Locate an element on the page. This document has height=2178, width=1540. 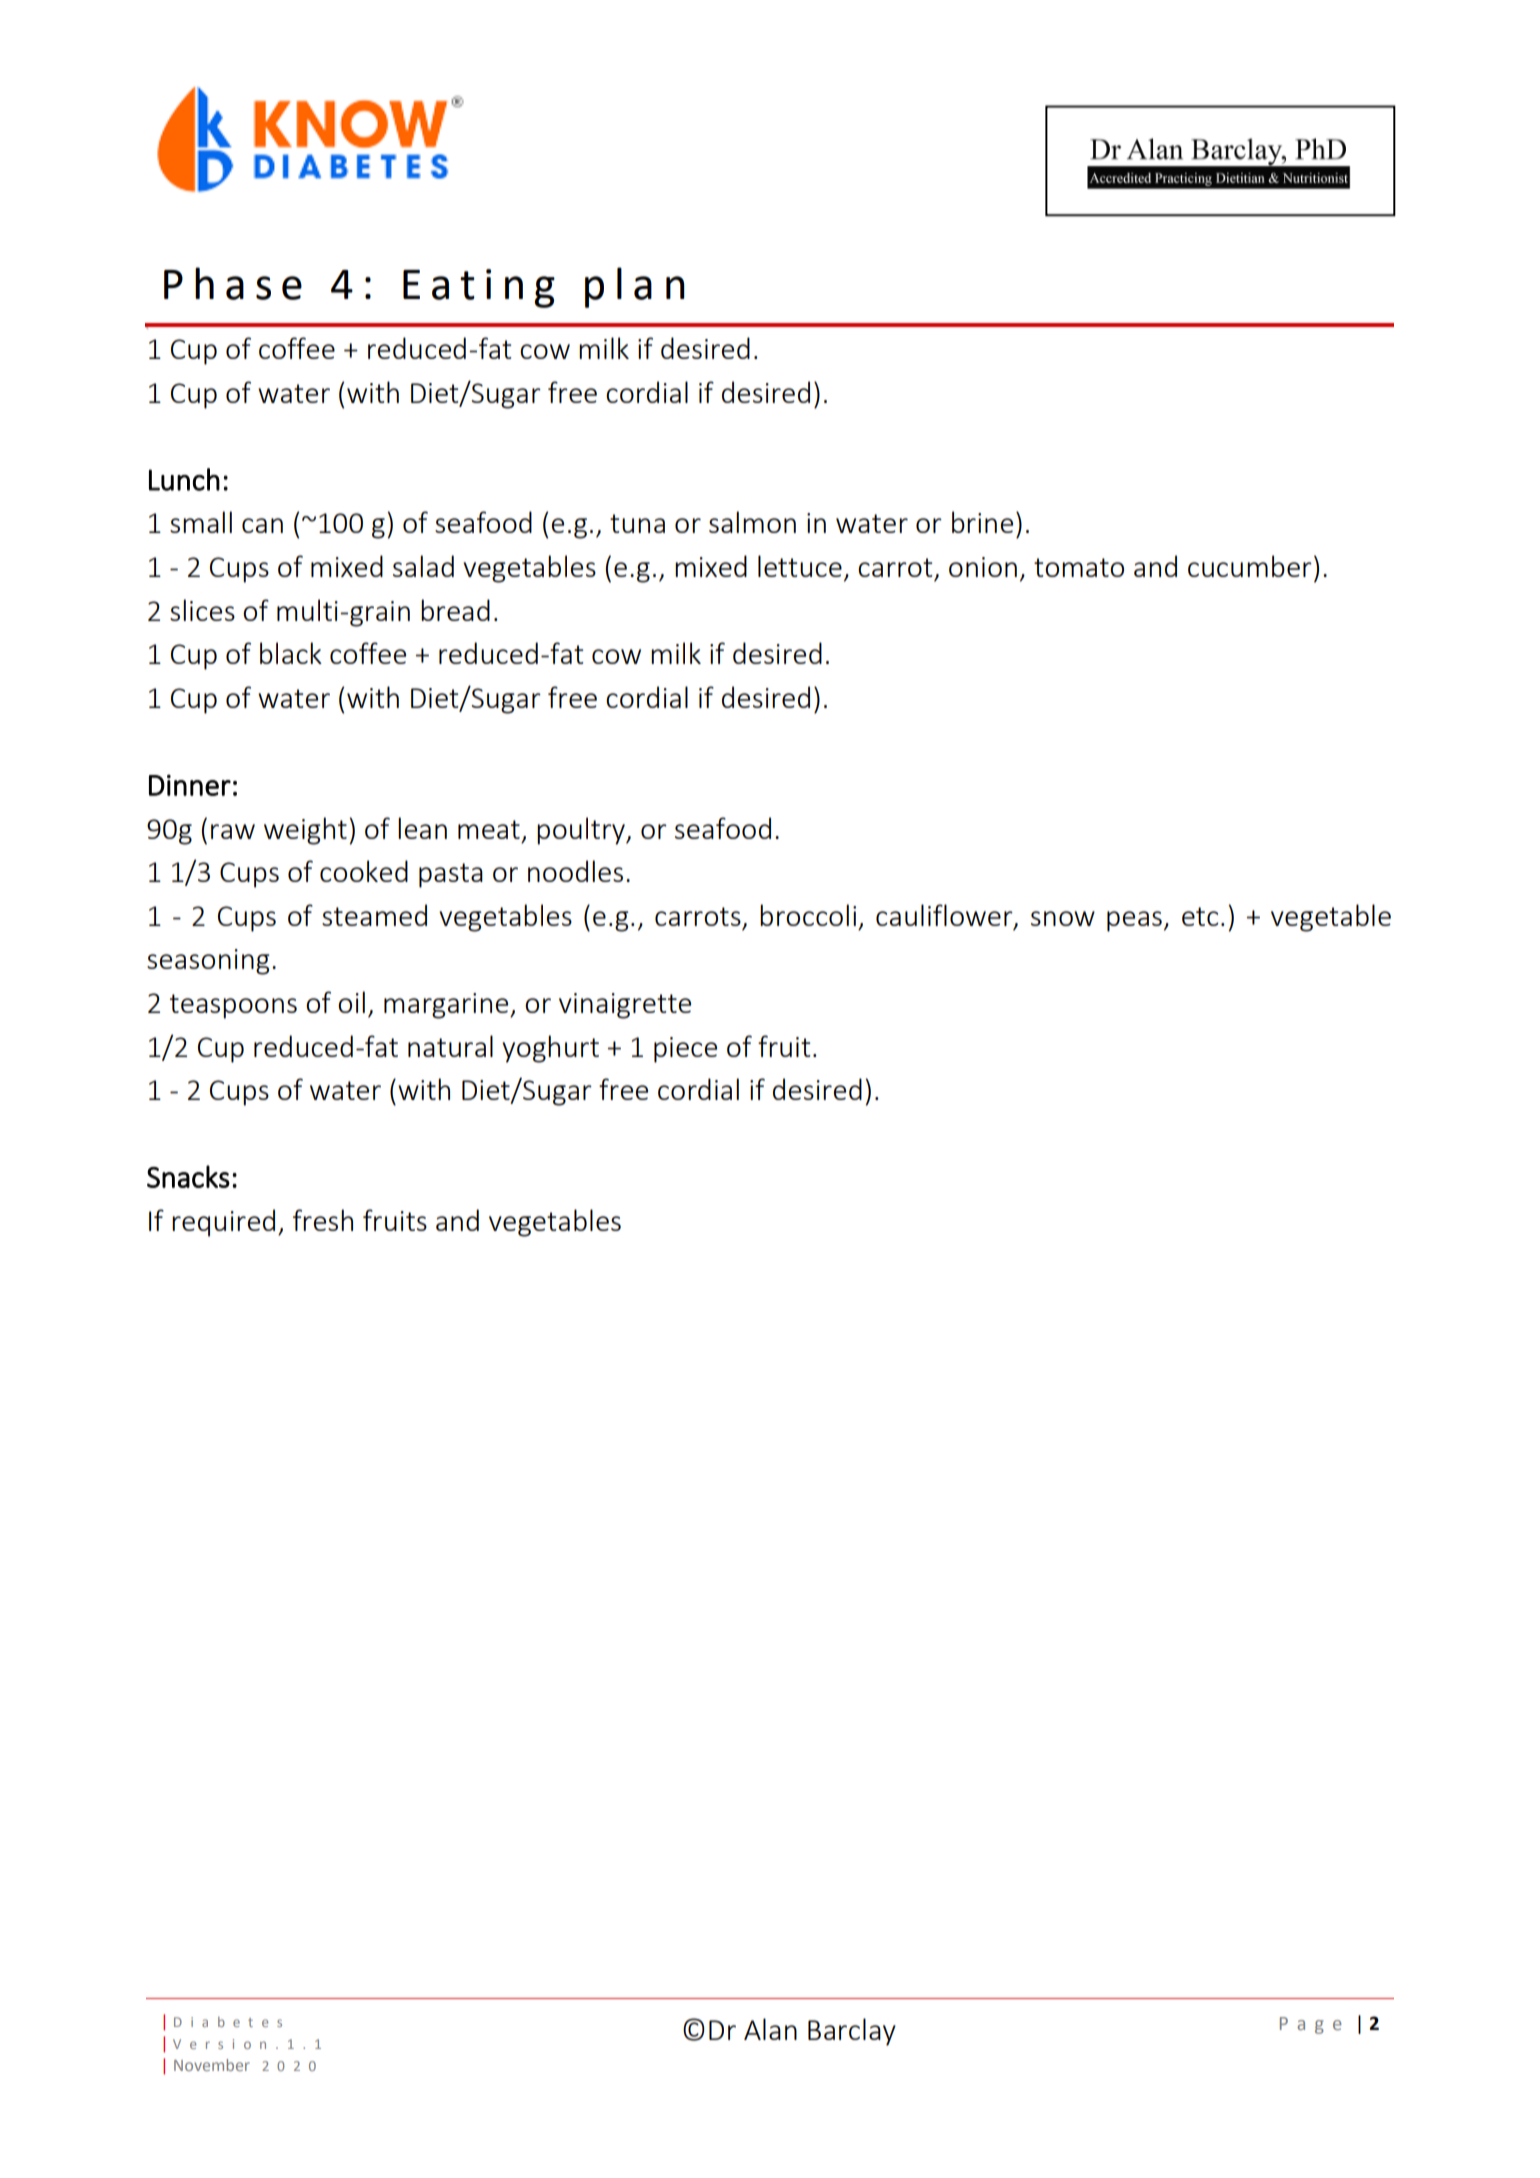
November is located at coordinates (212, 2065).
